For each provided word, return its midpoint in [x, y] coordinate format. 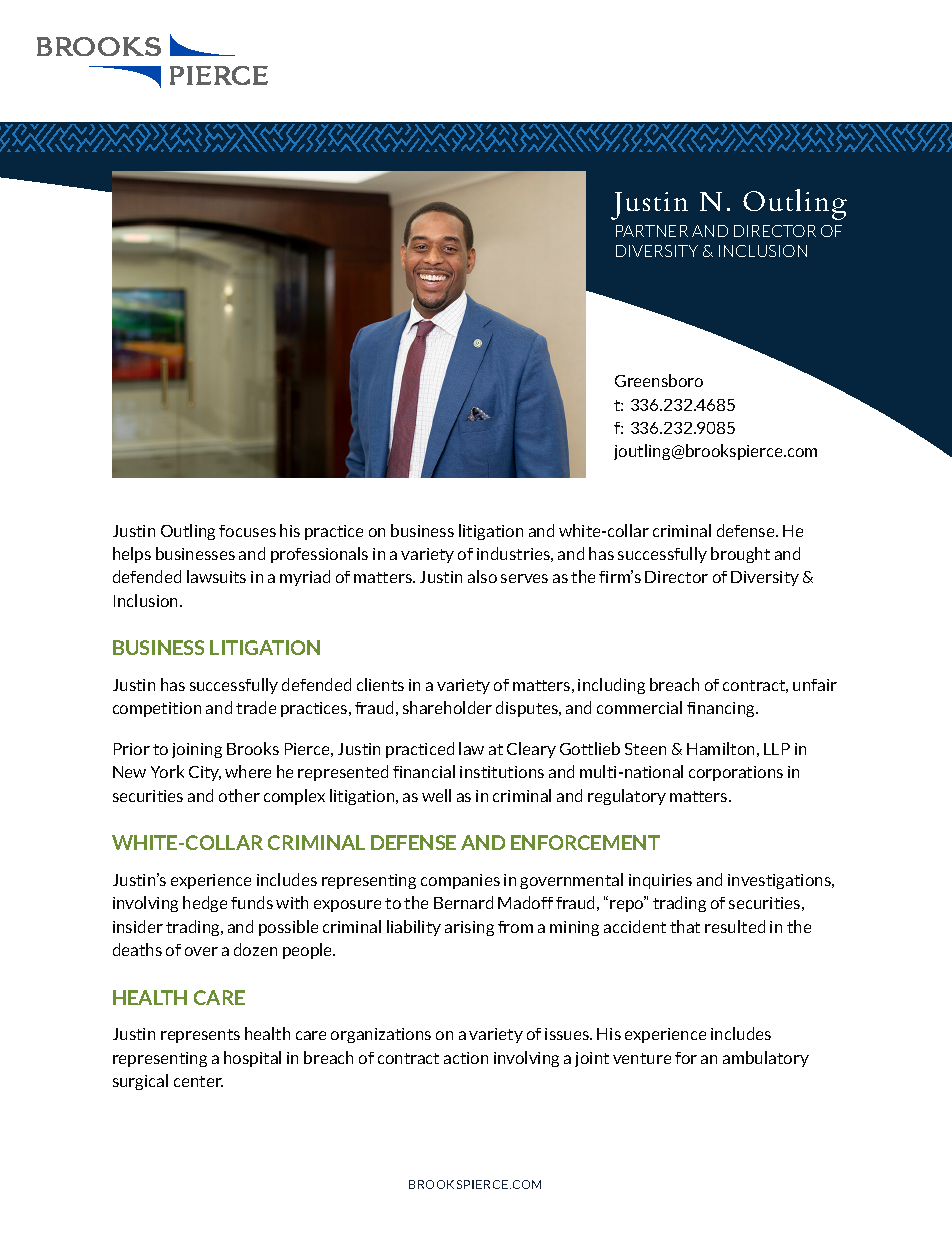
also [482, 576]
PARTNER [652, 231]
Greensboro [659, 380]
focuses [247, 531]
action [466, 1058]
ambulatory [766, 1059]
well [436, 795]
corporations [736, 773]
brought [740, 555]
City [205, 773]
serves [524, 578]
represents [200, 1036]
